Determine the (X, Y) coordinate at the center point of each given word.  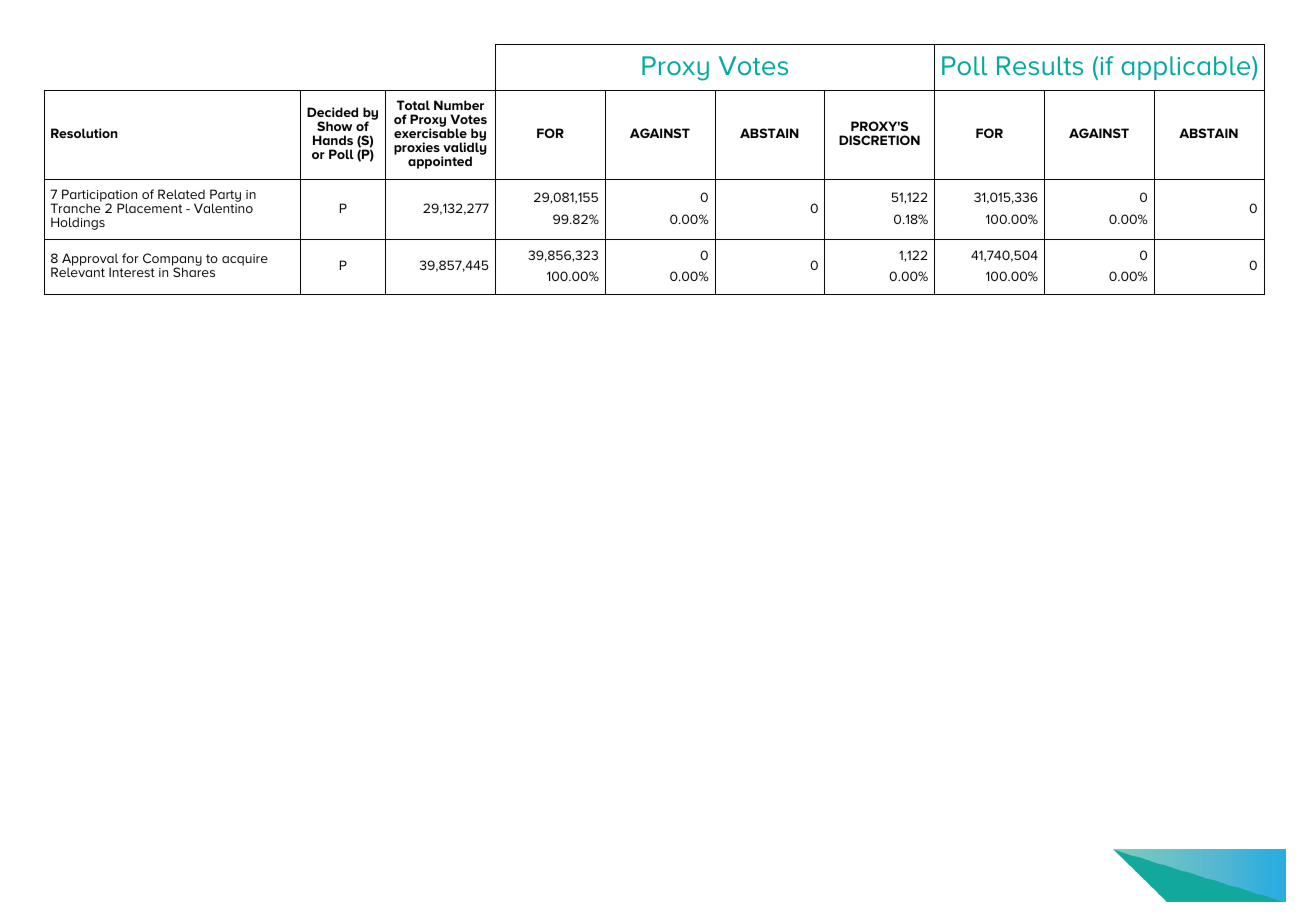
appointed (440, 162)
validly (464, 150)
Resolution (84, 133)
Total (413, 105)
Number (459, 105)
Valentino (223, 208)
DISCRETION (879, 140)
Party (225, 197)
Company (172, 261)
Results (1040, 65)
